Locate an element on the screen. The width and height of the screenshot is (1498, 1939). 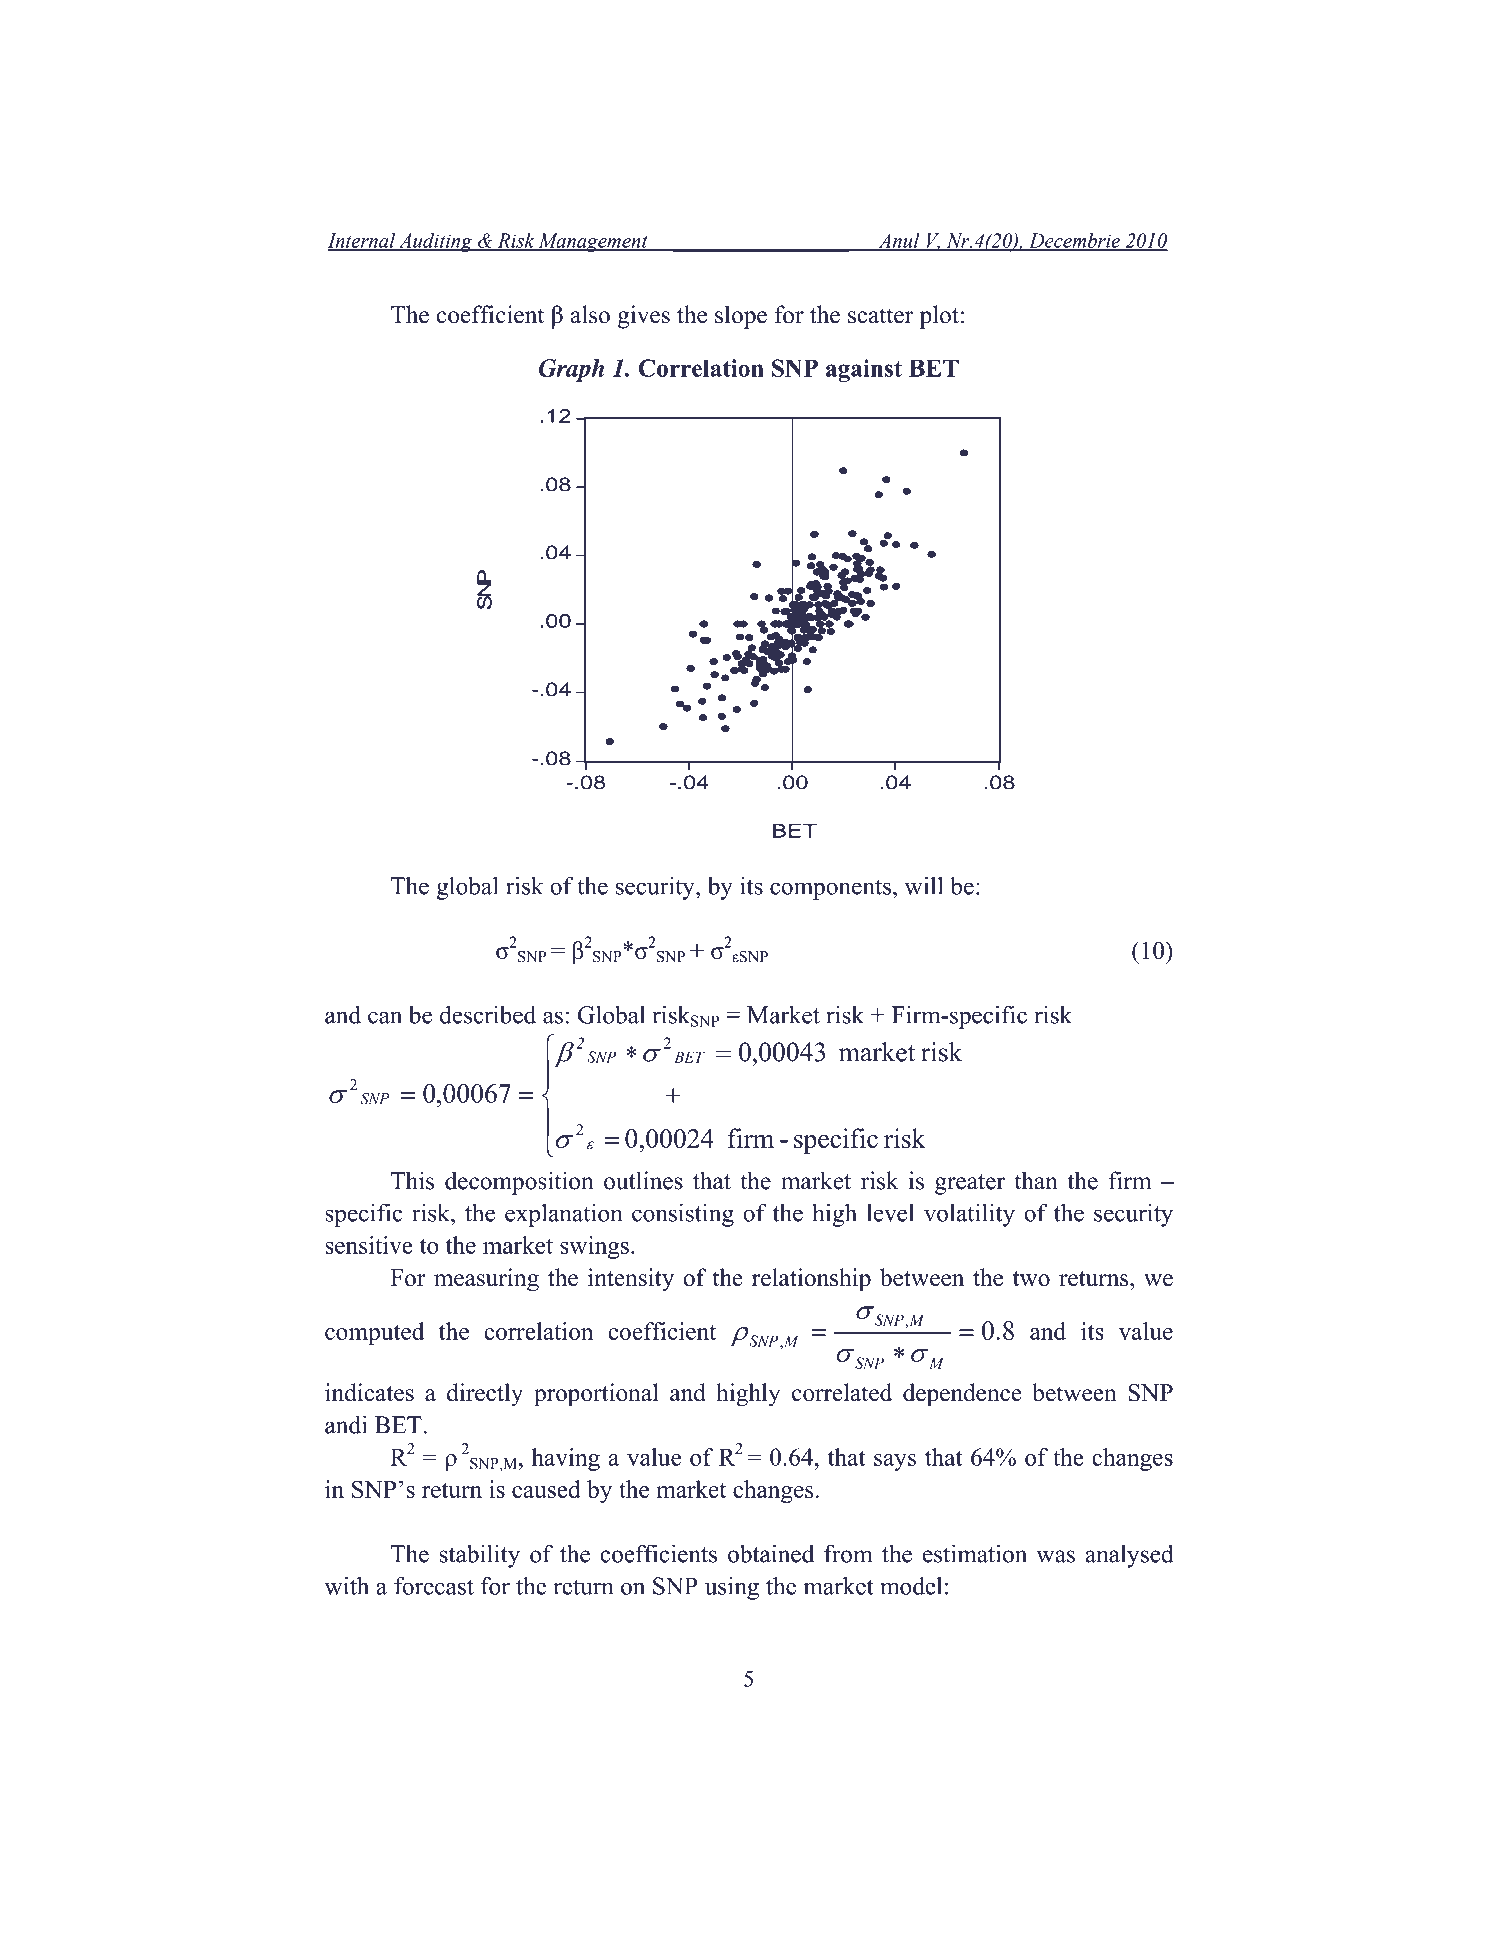
slope is located at coordinates (741, 317).
